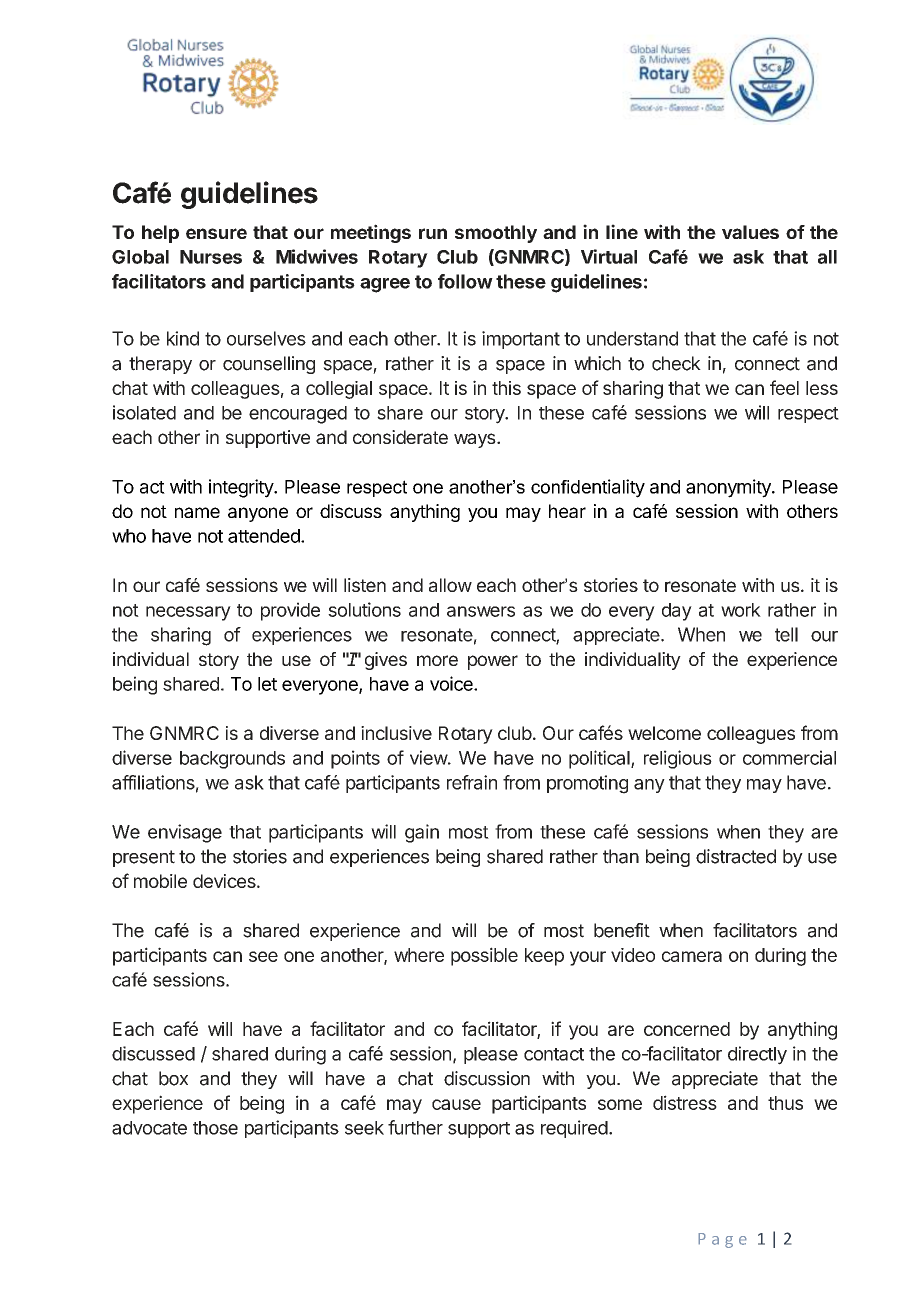  I want to click on allow, so click(450, 585).
